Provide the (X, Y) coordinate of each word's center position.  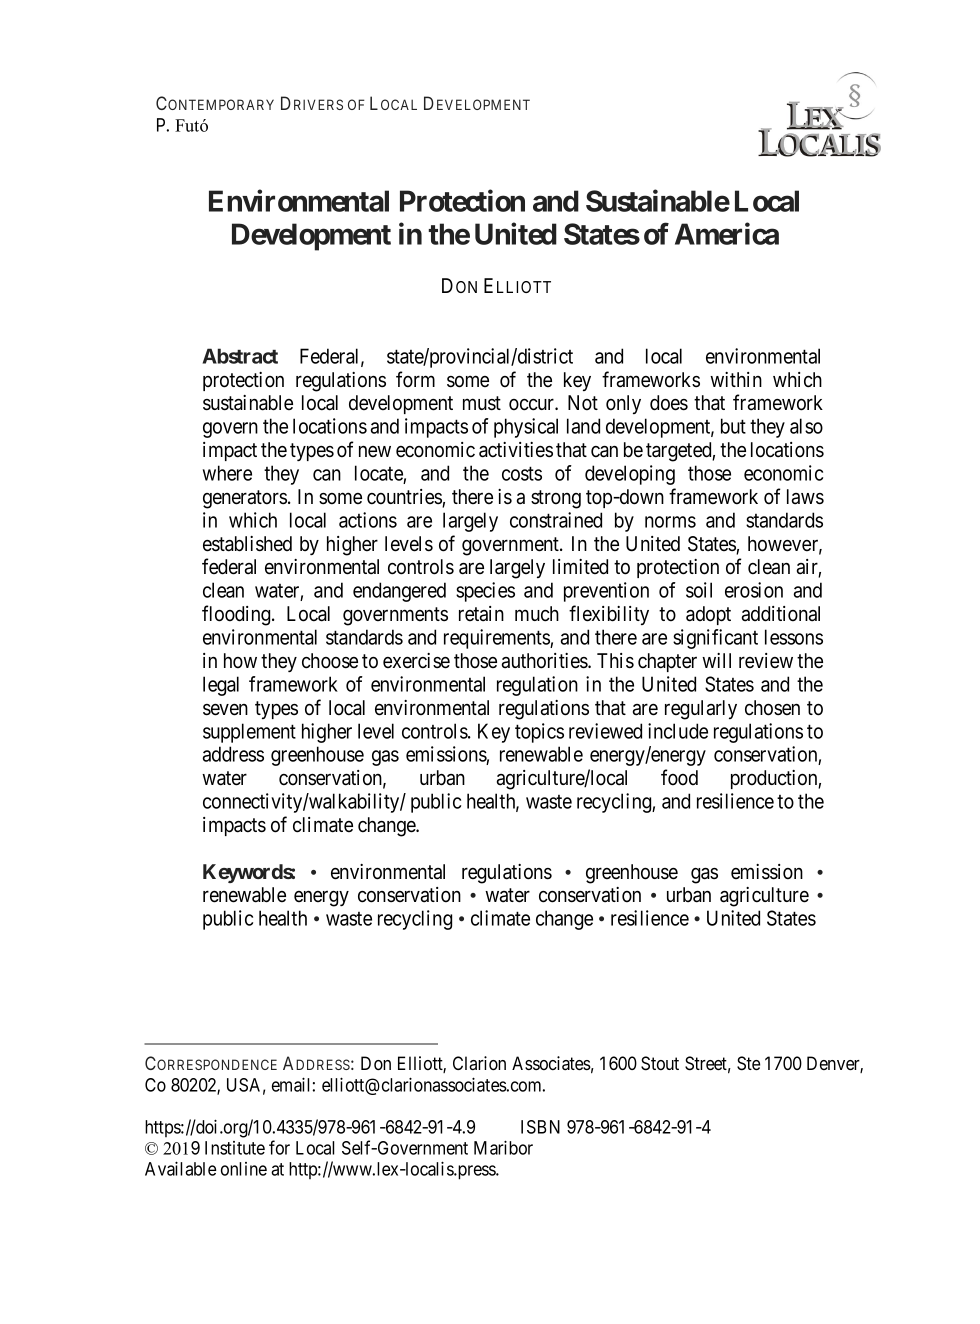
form (415, 379)
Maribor (503, 1147)
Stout (660, 1063)
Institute (235, 1148)
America (727, 233)
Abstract (240, 356)
